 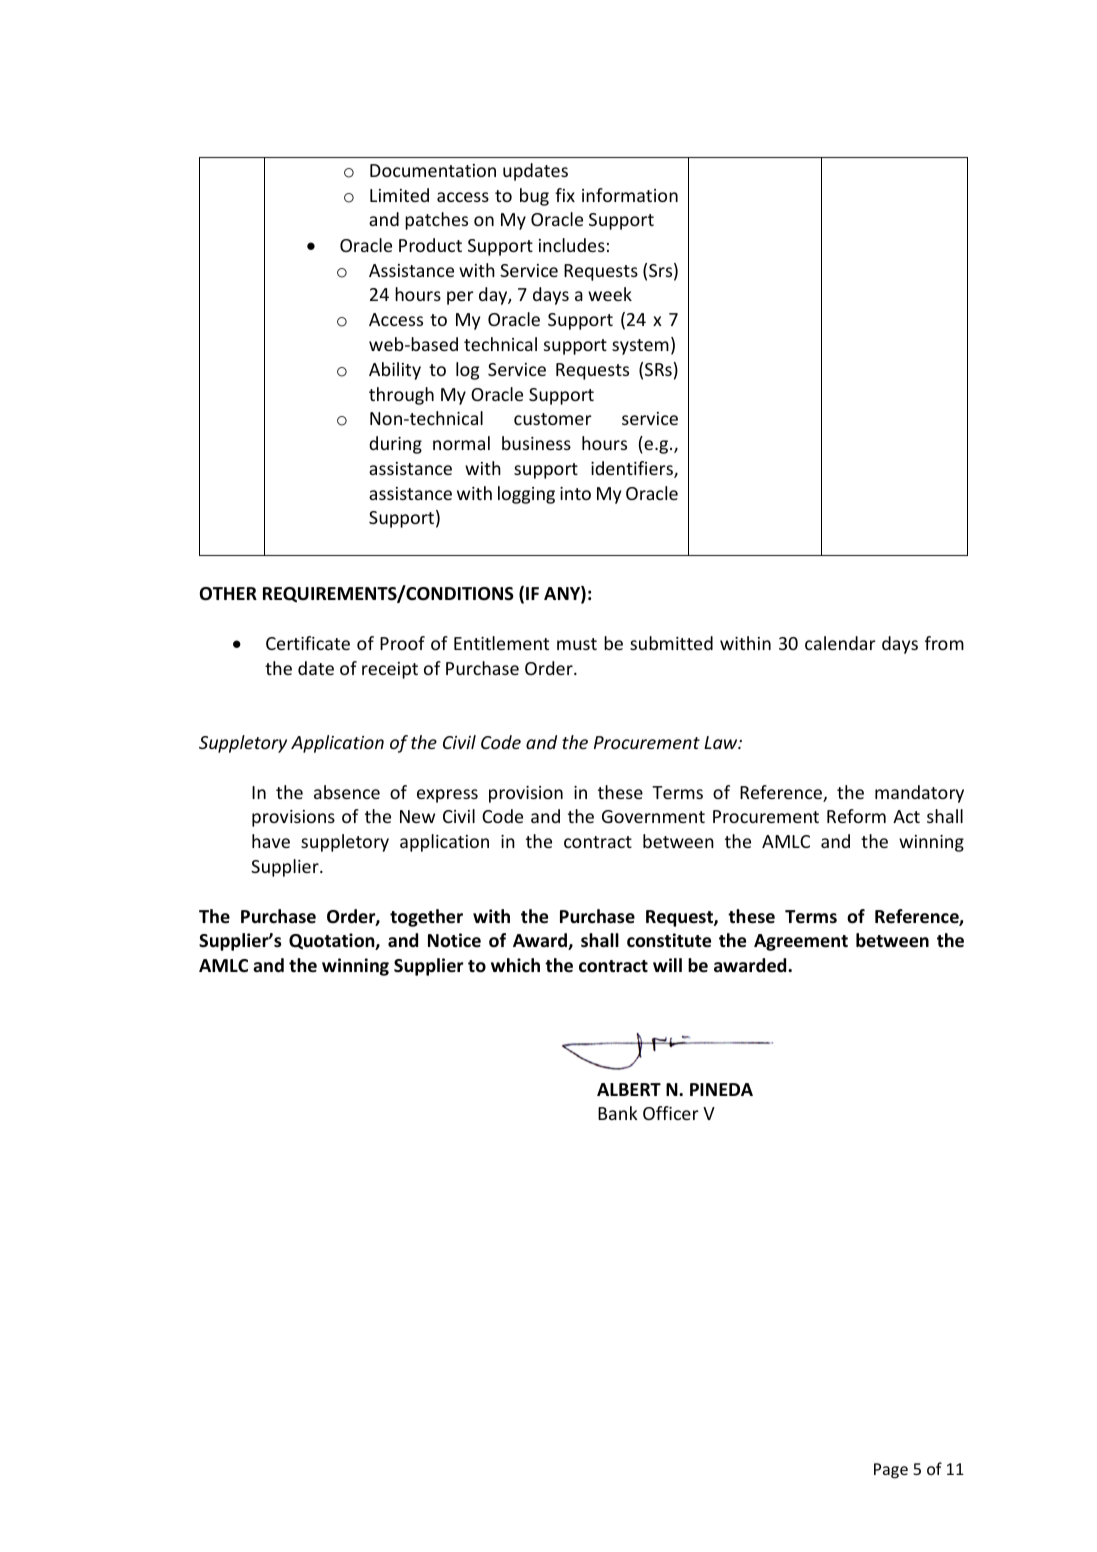 I want to click on information, so click(x=630, y=195).
